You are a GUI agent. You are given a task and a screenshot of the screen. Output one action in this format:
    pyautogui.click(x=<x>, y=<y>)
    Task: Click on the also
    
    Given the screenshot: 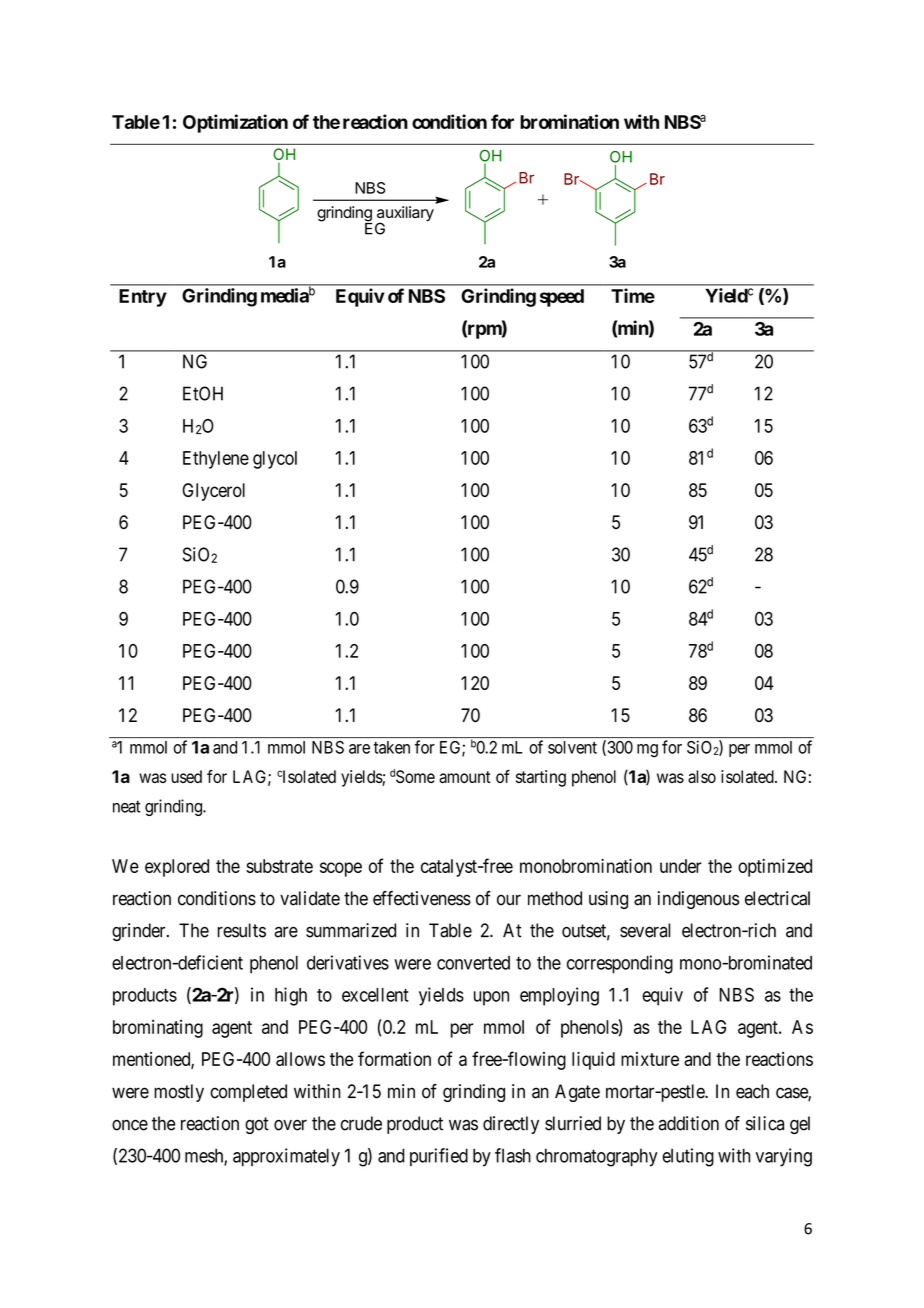 What is the action you would take?
    pyautogui.click(x=702, y=776)
